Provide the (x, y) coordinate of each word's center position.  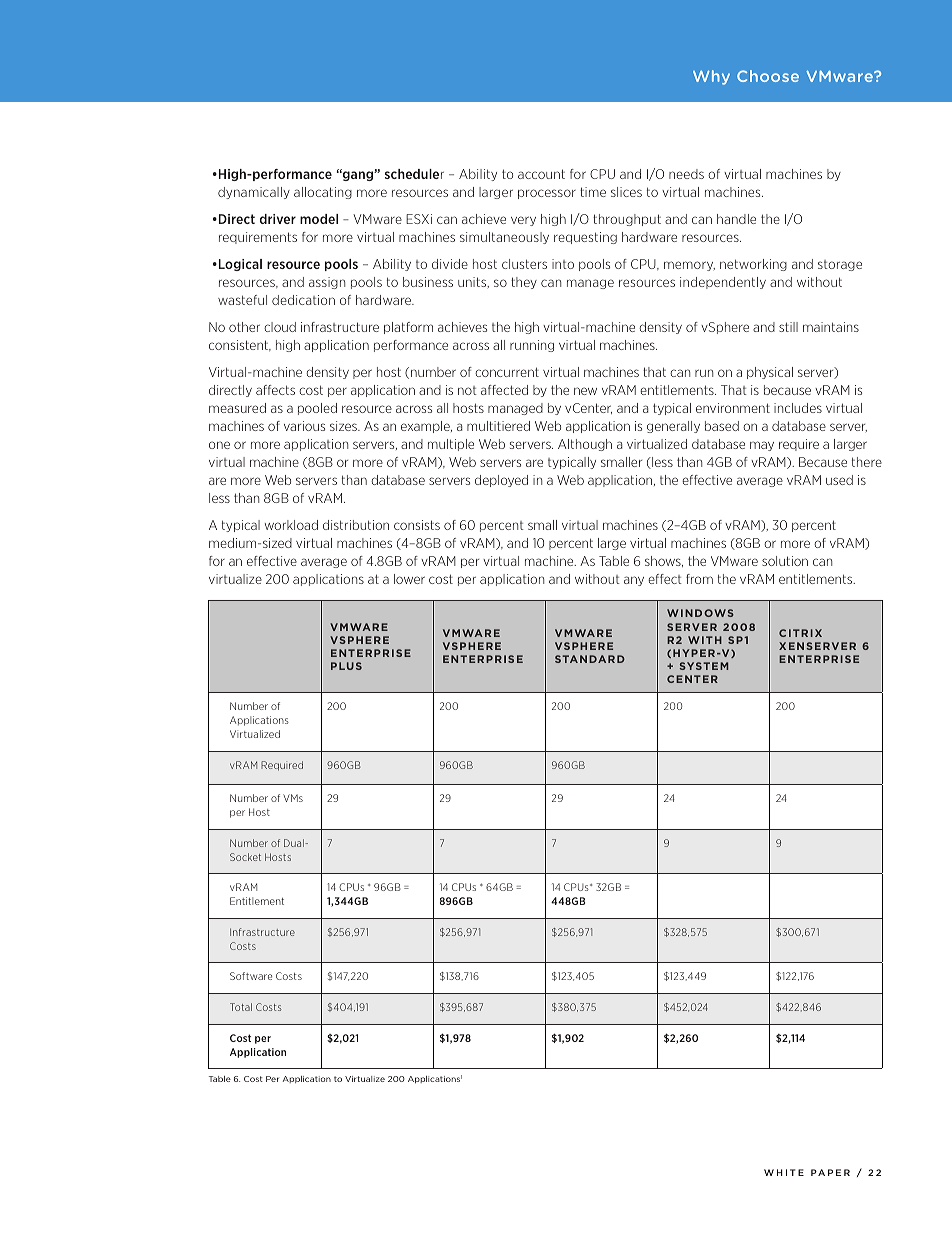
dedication (303, 300)
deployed (501, 481)
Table (220, 1079)
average (760, 482)
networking (753, 265)
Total (241, 1007)
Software (251, 976)
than (354, 480)
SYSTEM (704, 666)
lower (409, 579)
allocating (323, 193)
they (524, 283)
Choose (768, 76)
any (634, 581)
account (541, 174)
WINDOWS (700, 613)
